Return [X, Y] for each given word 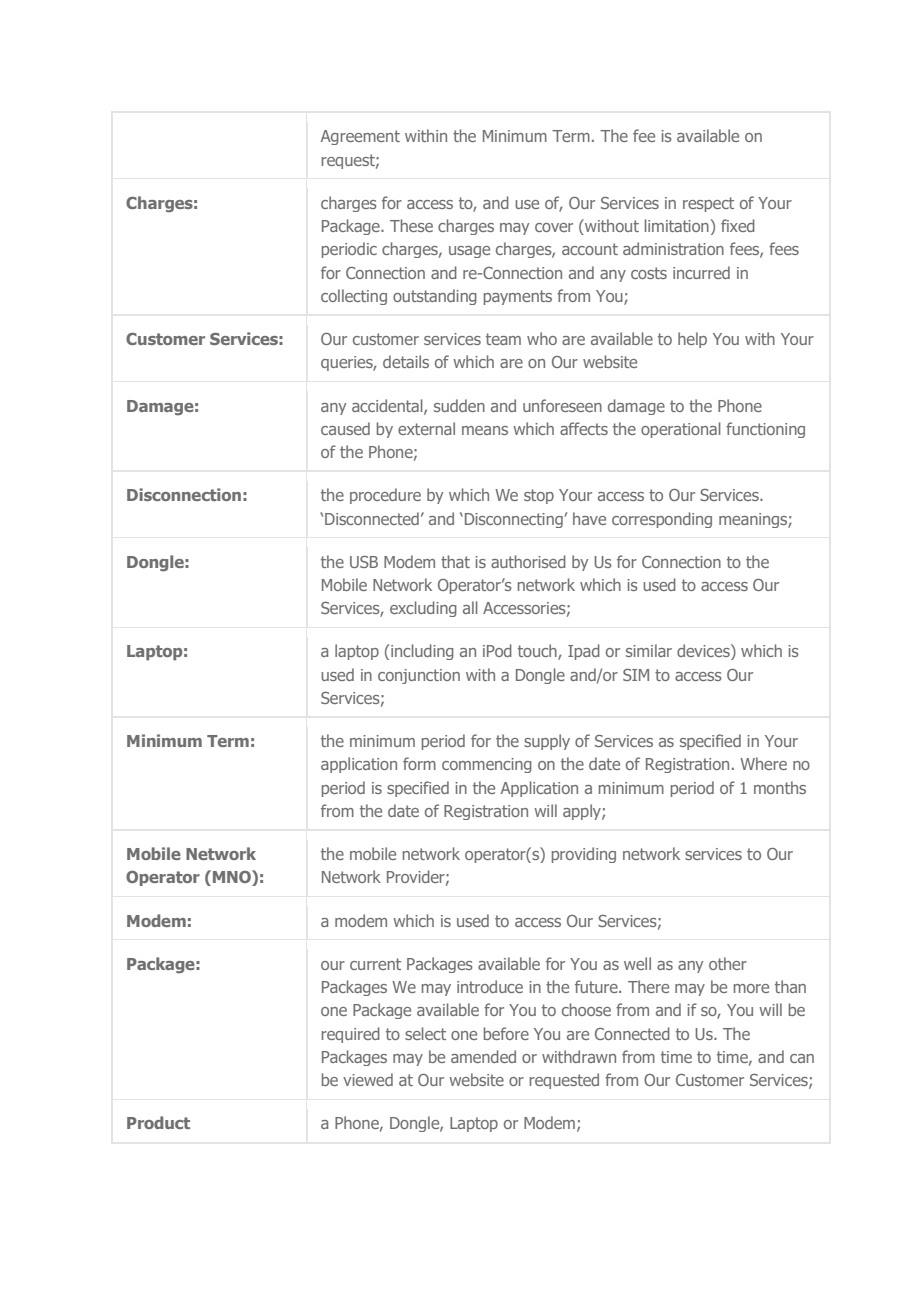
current [375, 964]
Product [158, 1122]
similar [649, 650]
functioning [765, 430]
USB [364, 562]
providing [584, 855]
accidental [388, 406]
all [470, 607]
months [780, 787]
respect [708, 204]
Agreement [360, 137]
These [411, 225]
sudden [459, 405]
